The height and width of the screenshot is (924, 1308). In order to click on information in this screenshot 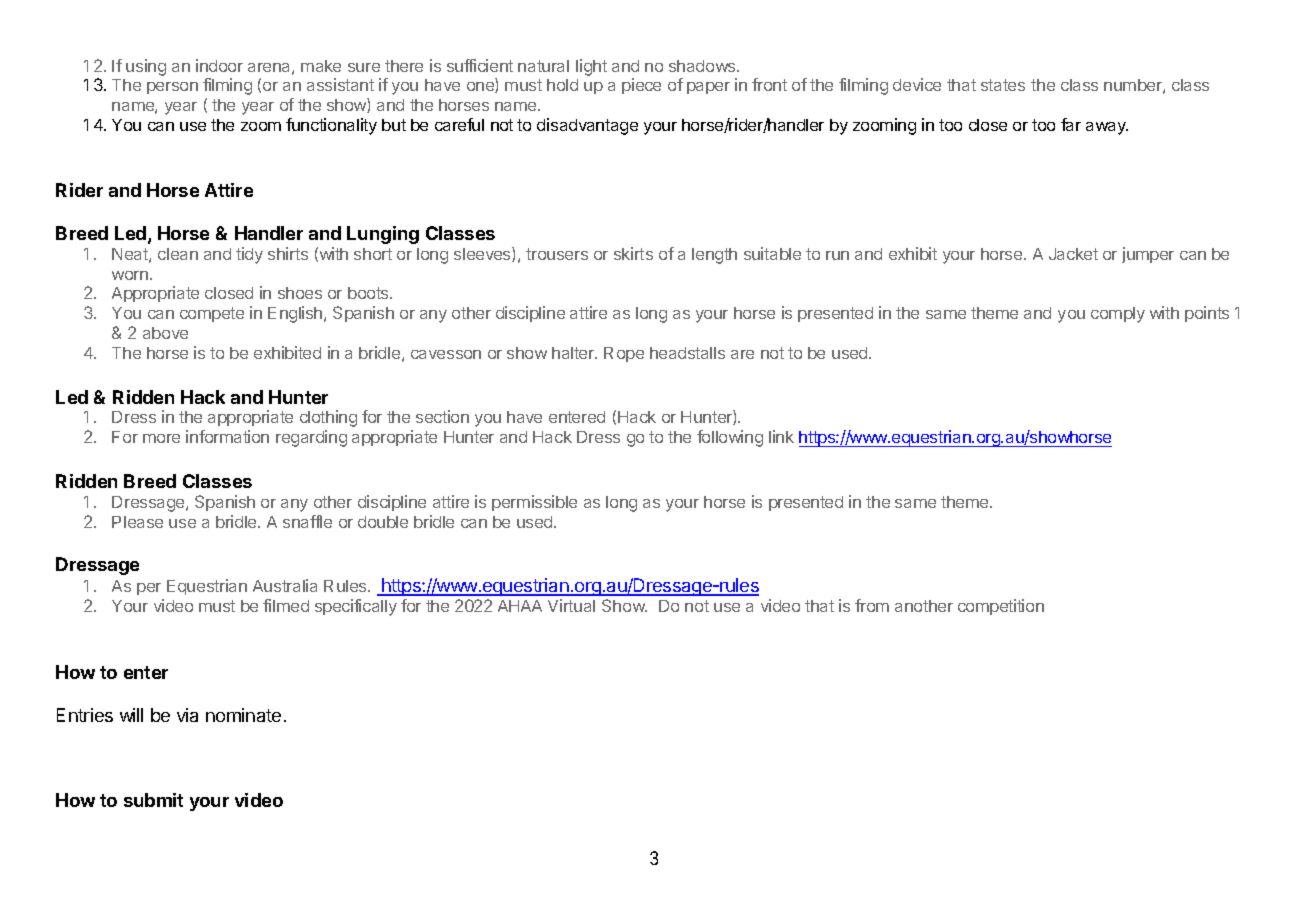, I will do `click(227, 436)`.
